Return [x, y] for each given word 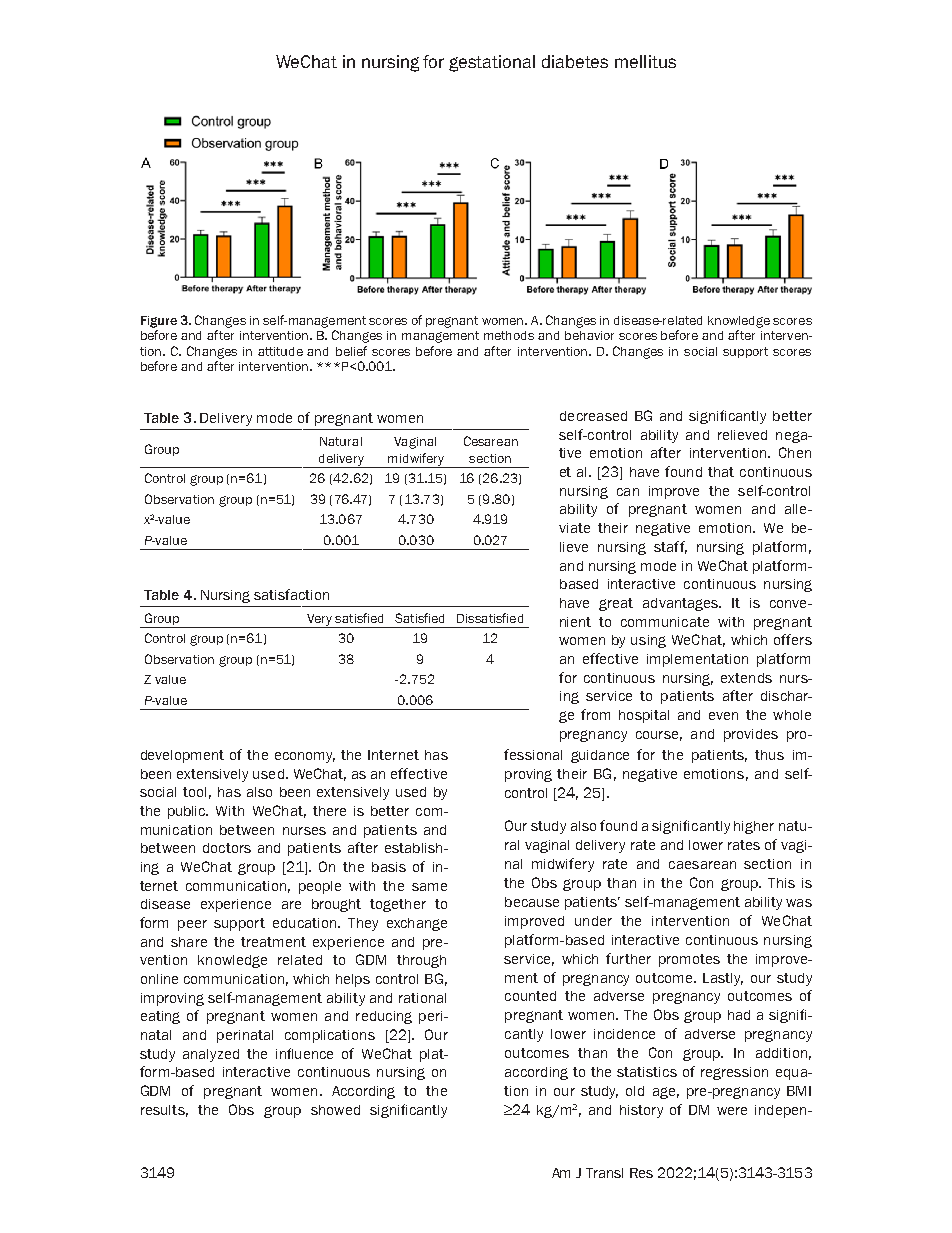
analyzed [211, 1055]
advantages [682, 604]
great [616, 604]
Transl [604, 1173]
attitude [280, 351]
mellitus [645, 61]
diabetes [575, 61]
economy [305, 757]
